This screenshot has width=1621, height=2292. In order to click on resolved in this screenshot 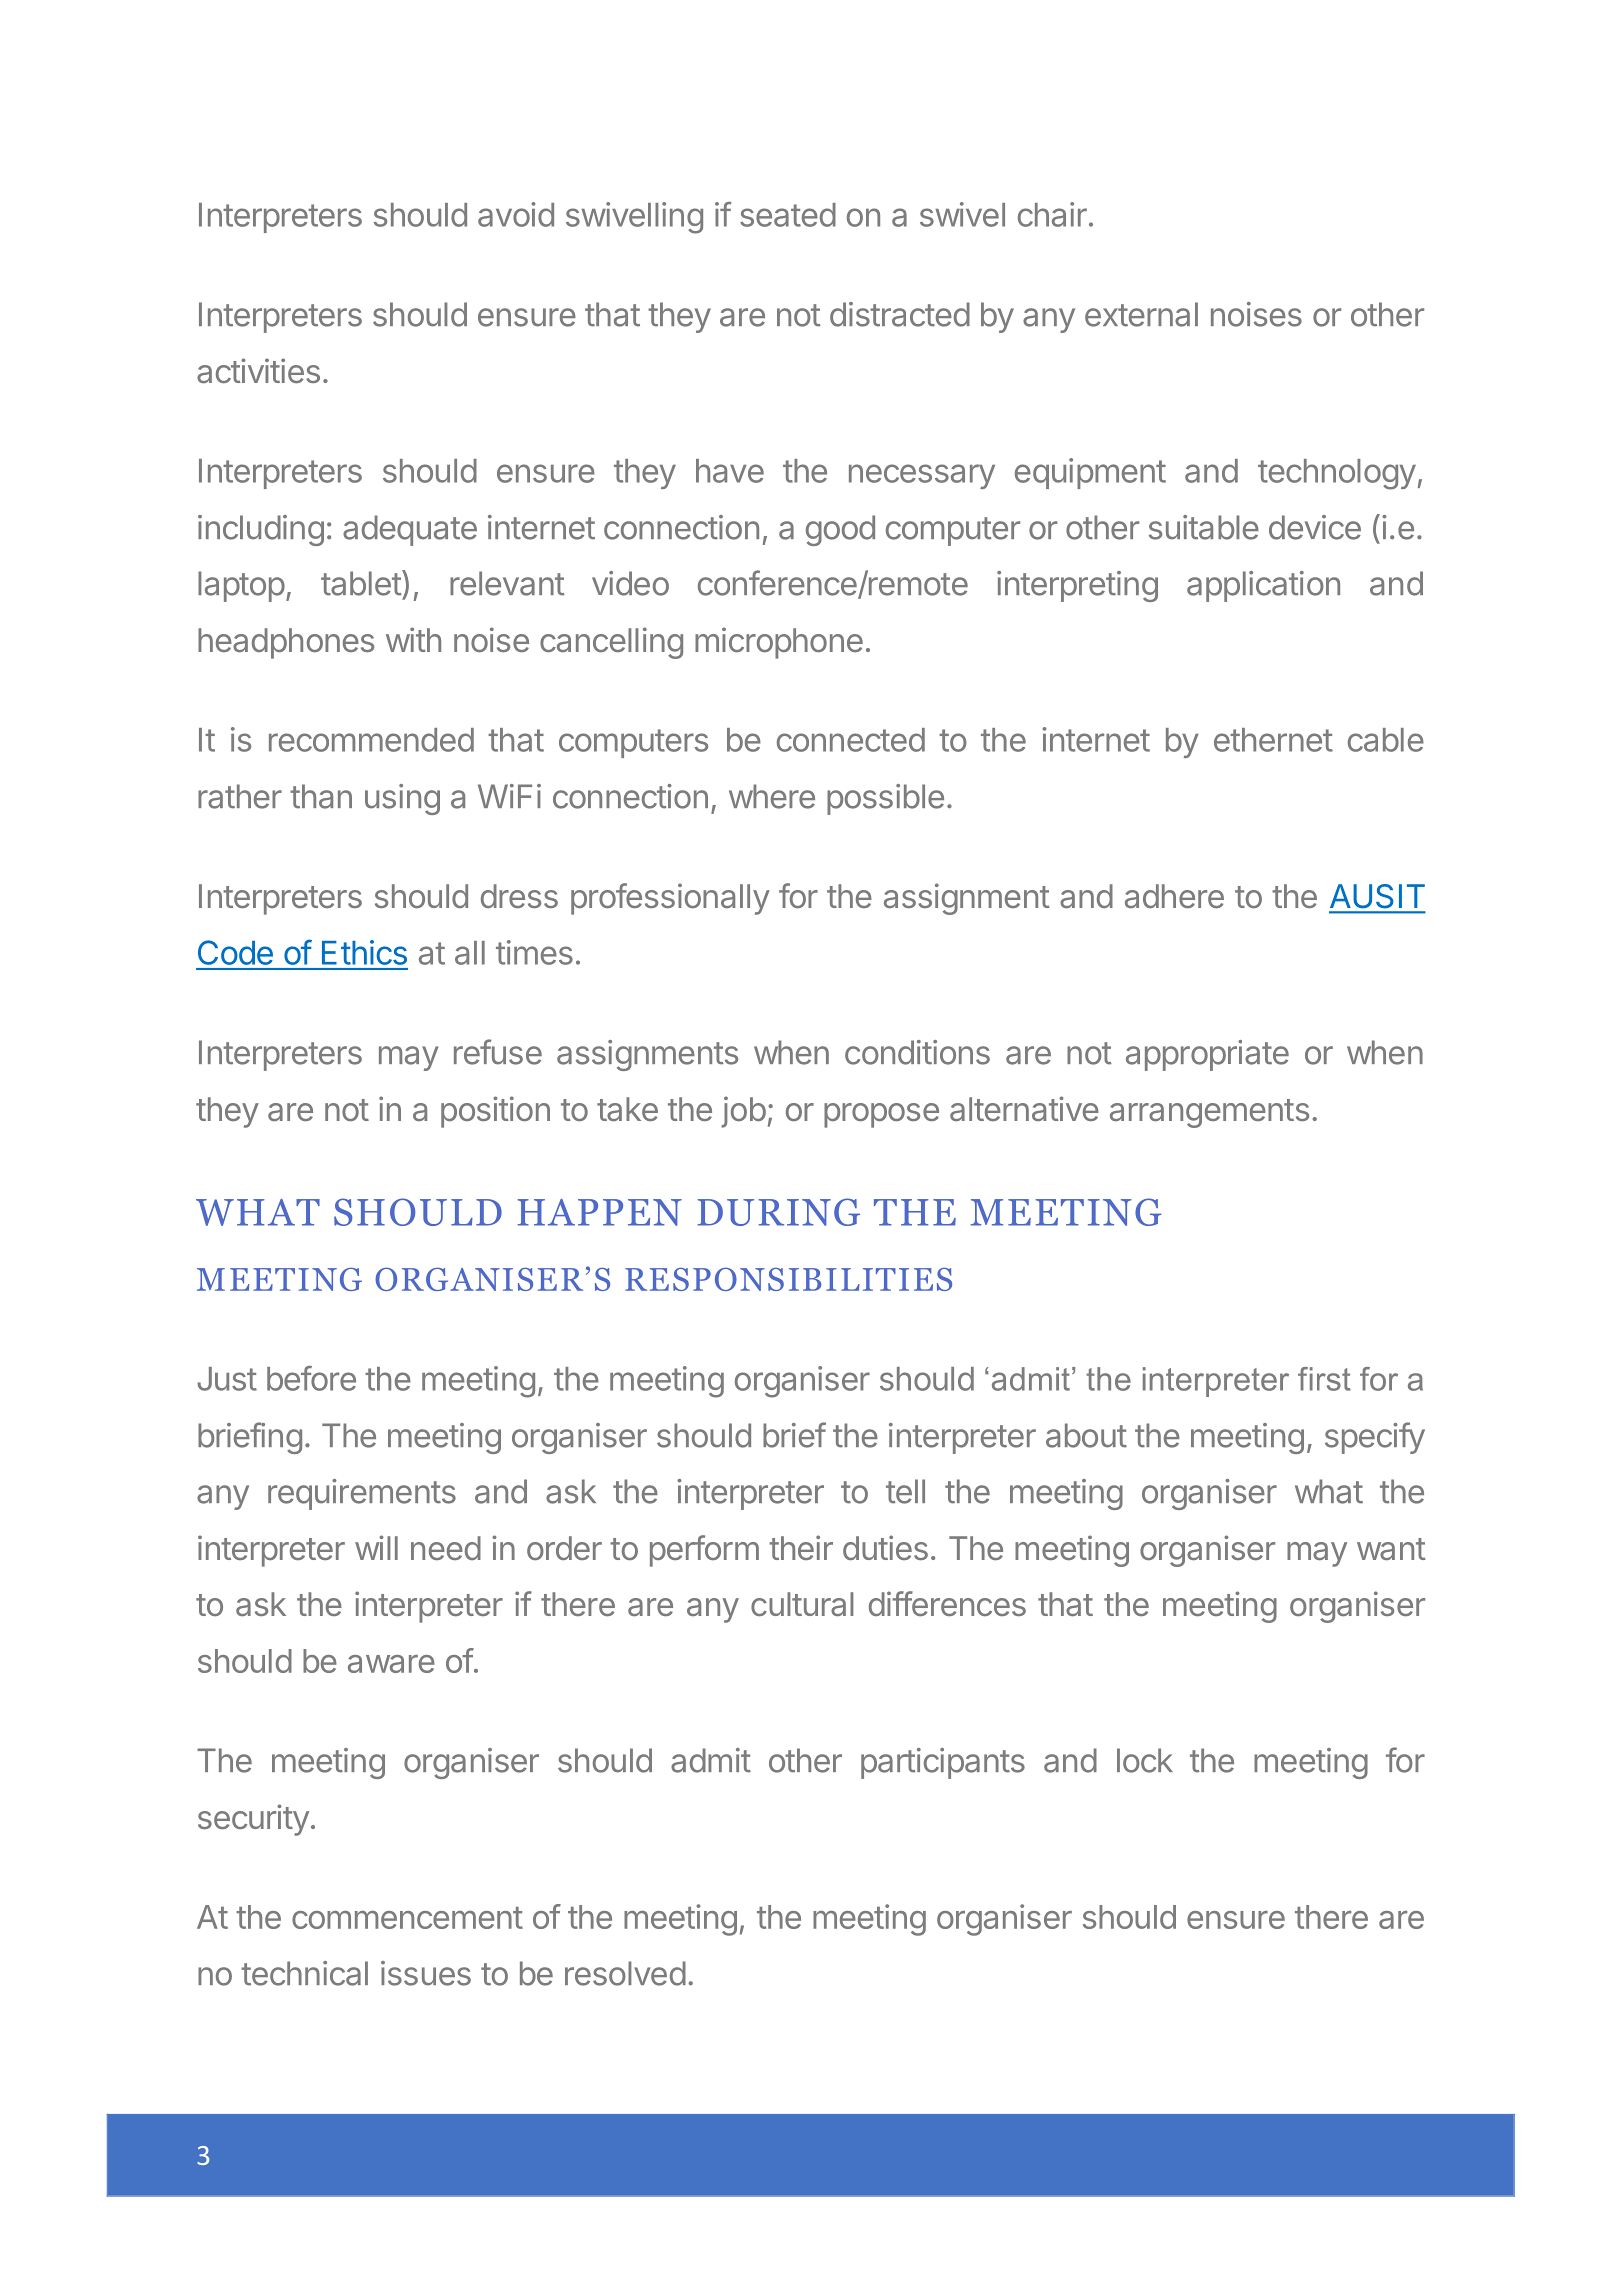, I will do `click(625, 1973)`.
